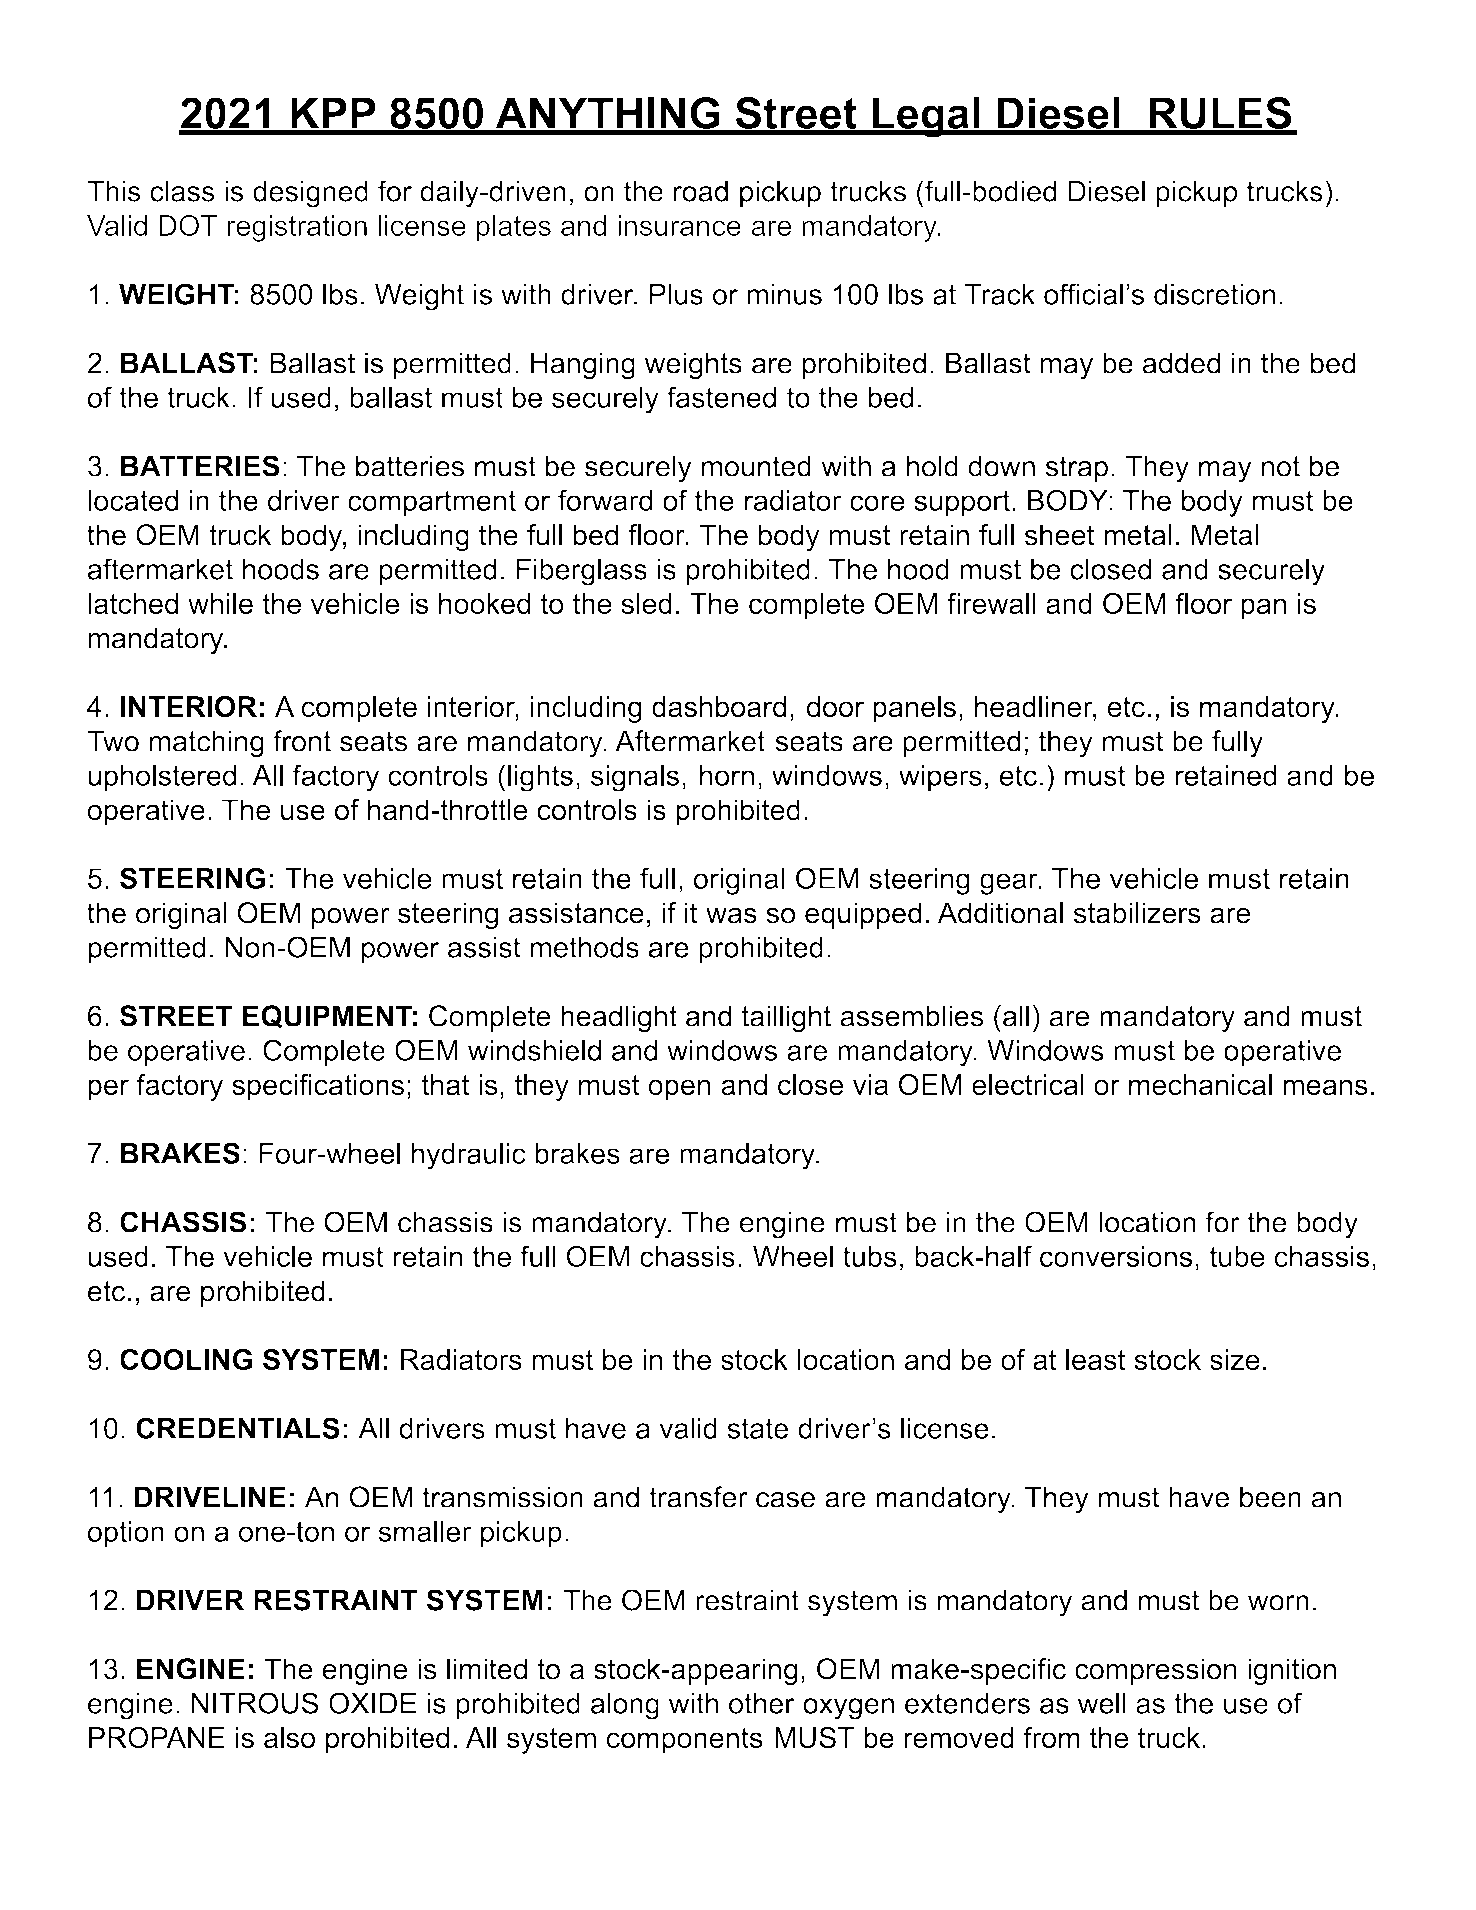  I want to click on sled, so click(646, 603).
